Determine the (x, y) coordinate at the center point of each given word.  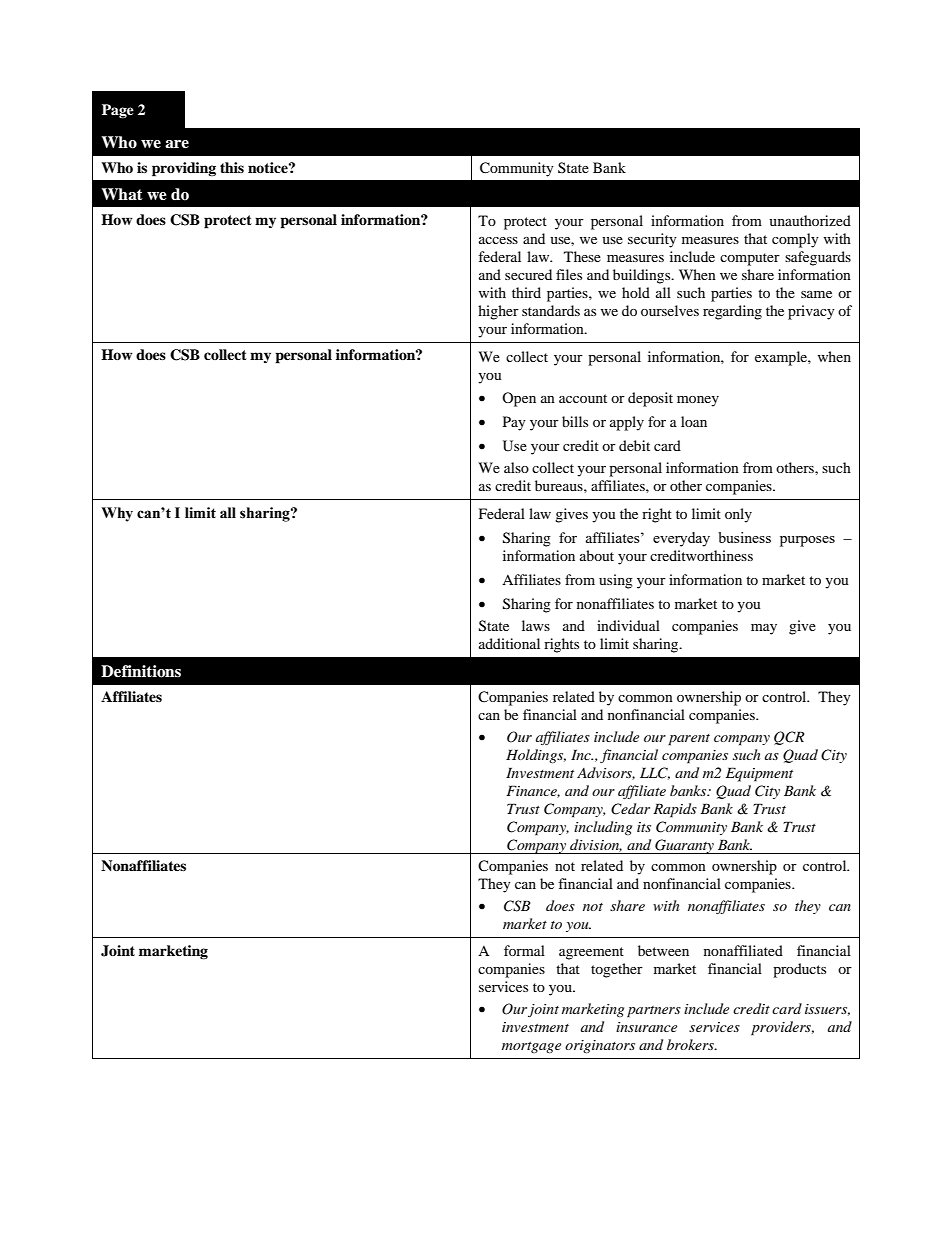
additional (509, 643)
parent (689, 740)
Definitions (141, 671)
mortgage (531, 1048)
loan (694, 421)
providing (184, 169)
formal (524, 950)
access (498, 240)
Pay (514, 423)
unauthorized (810, 220)
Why (117, 514)
